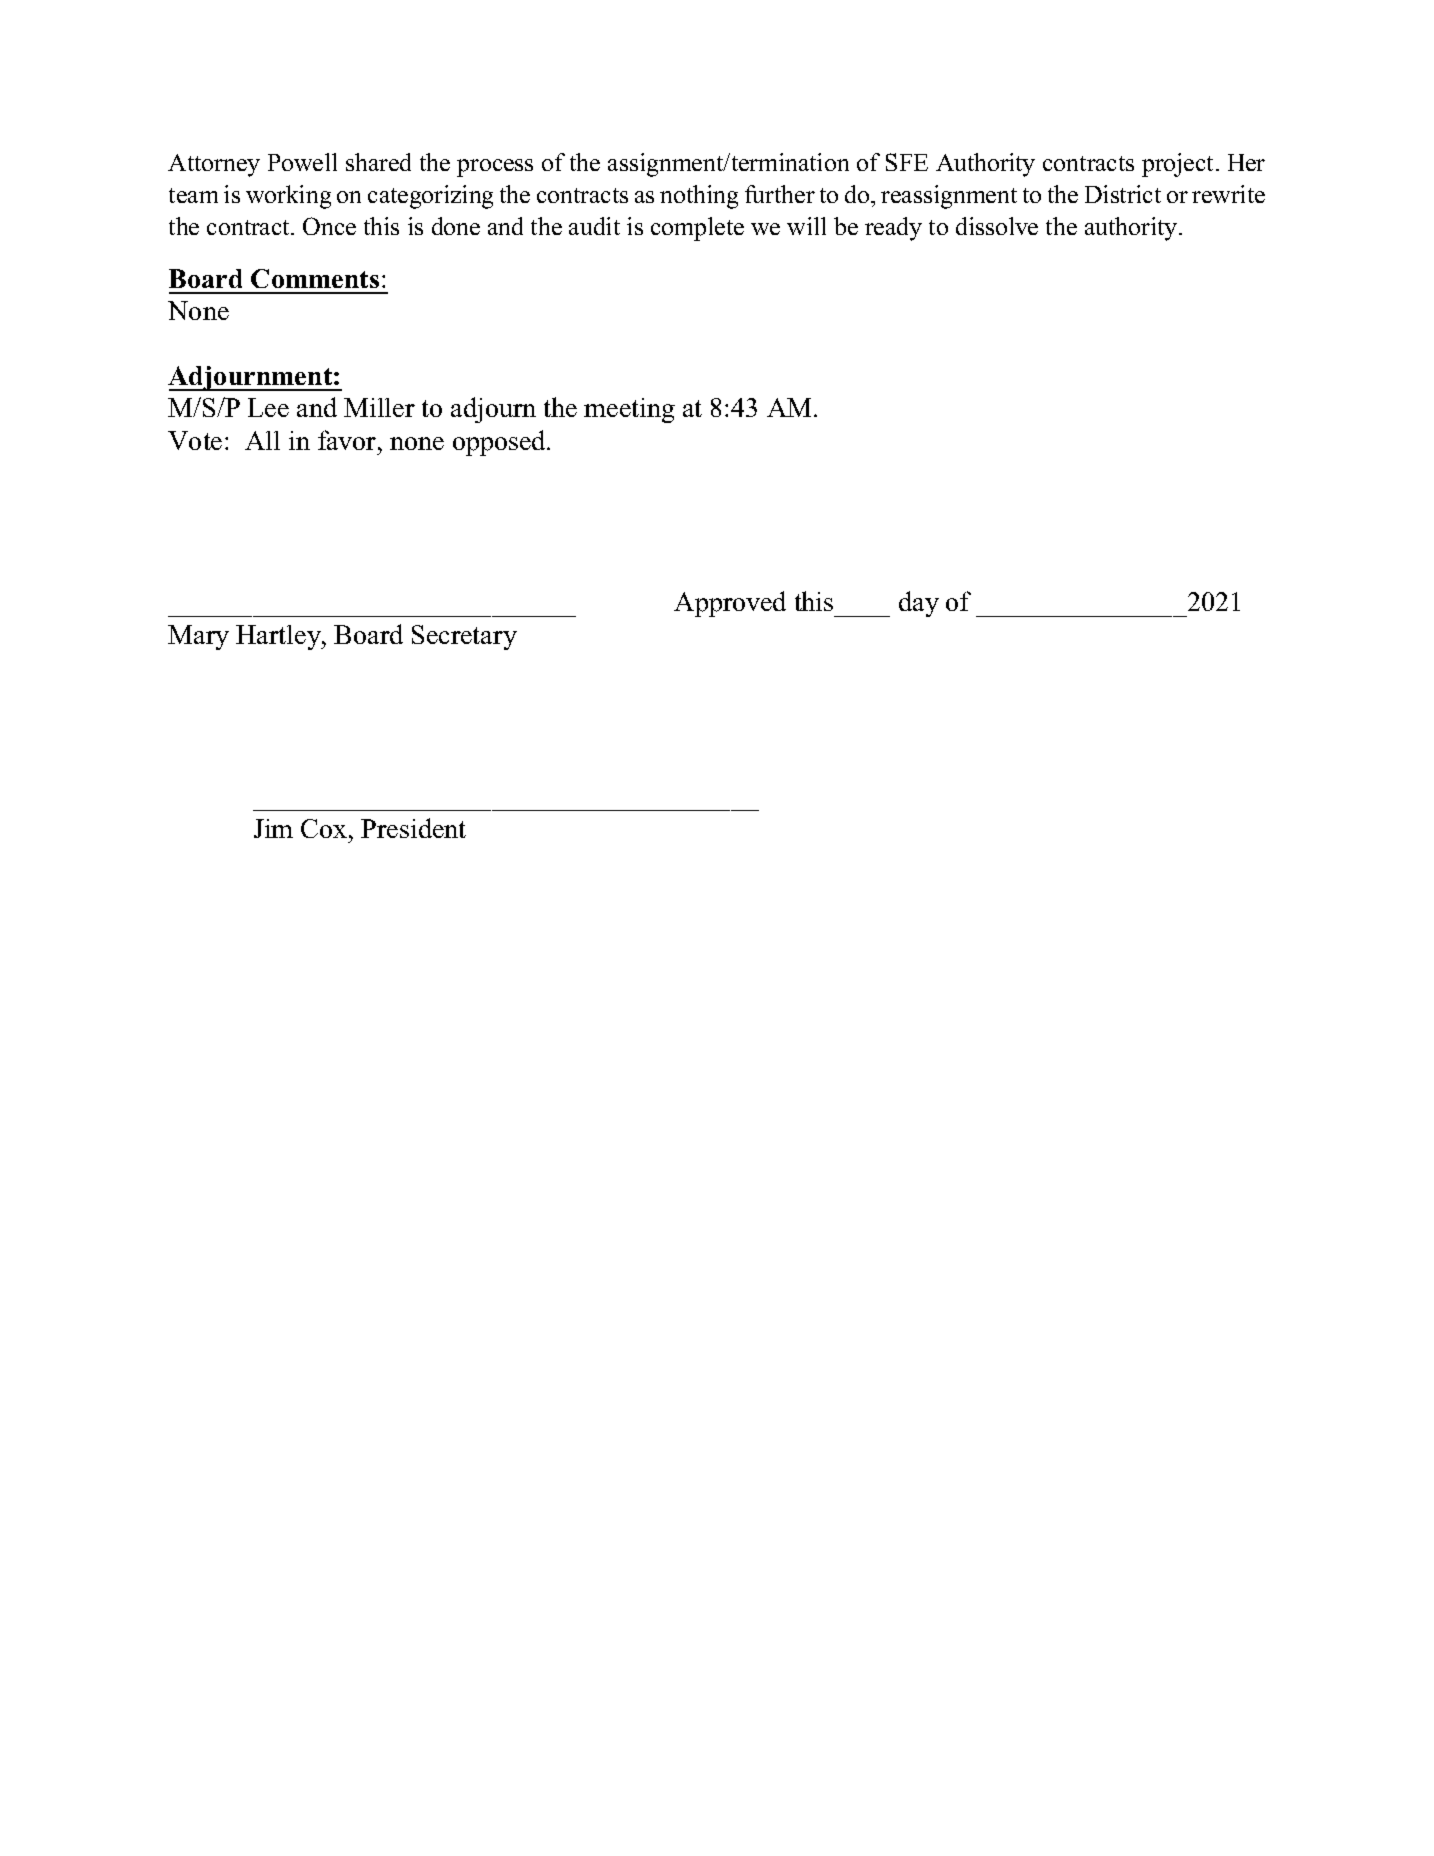  What do you see at coordinates (699, 197) in the page?
I see `nothing` at bounding box center [699, 197].
